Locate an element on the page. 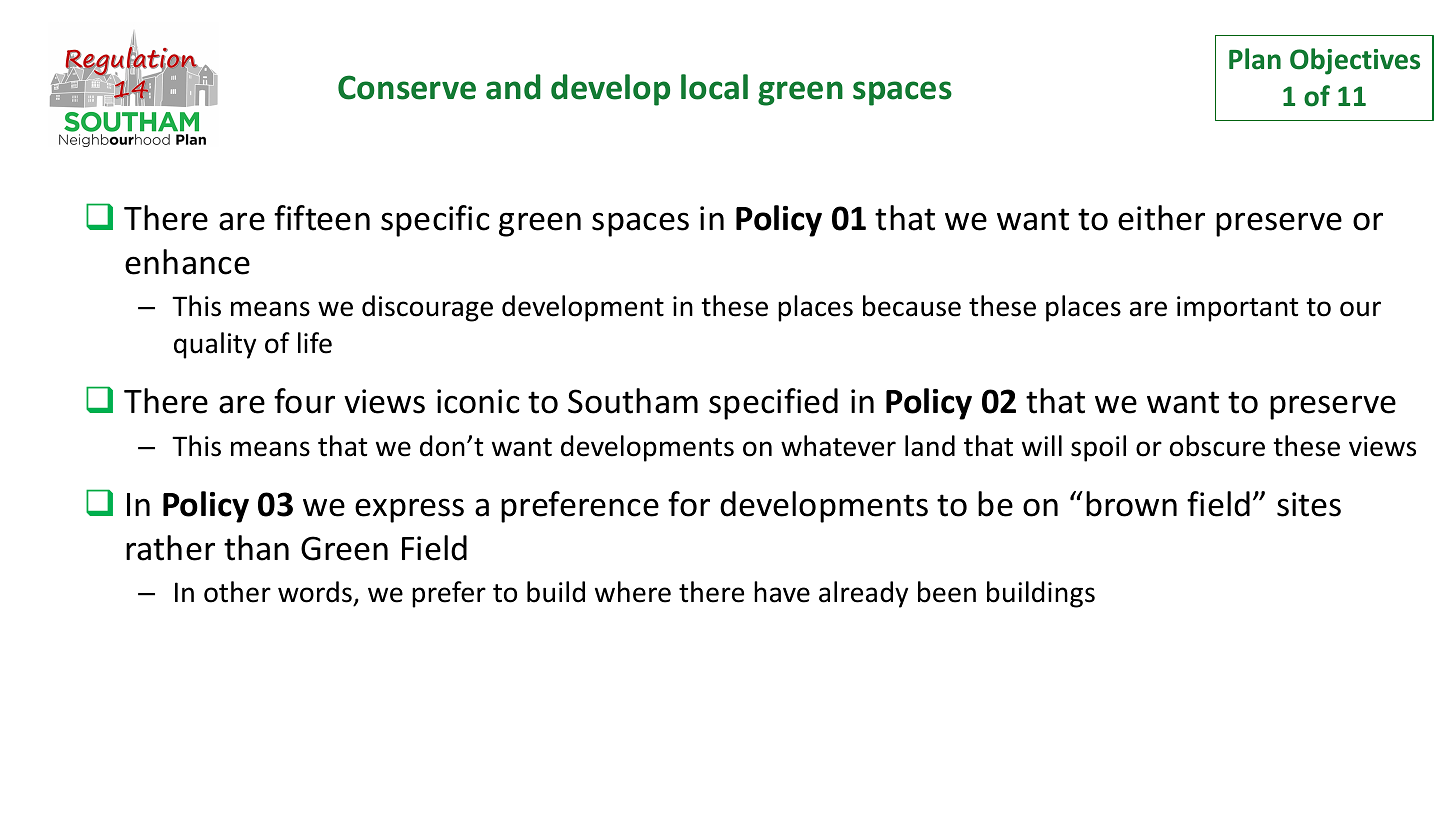  because is located at coordinates (912, 306).
